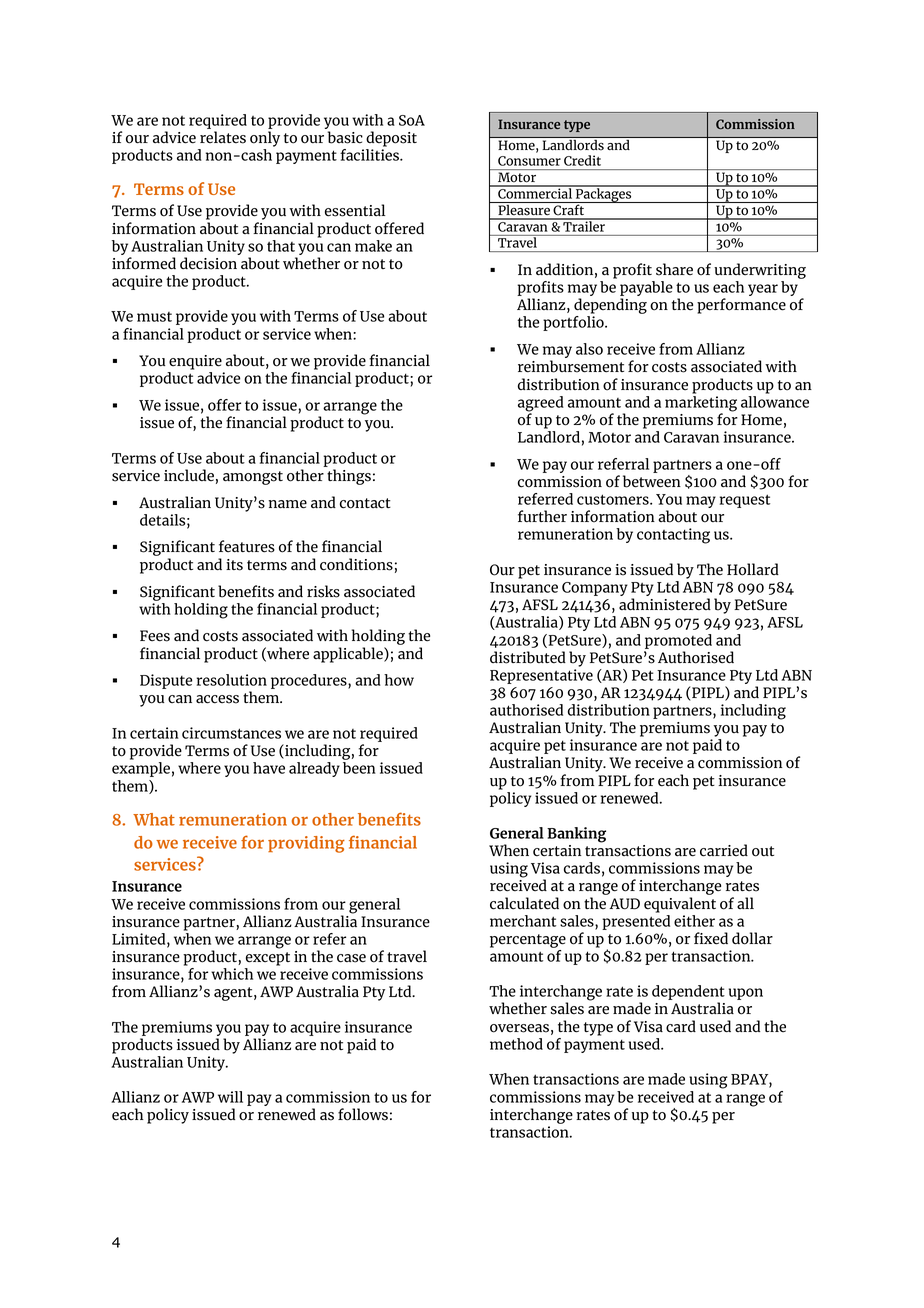 The width and height of the screenshot is (924, 1308). Describe the element at coordinates (541, 405) in the screenshot. I see `agreed` at that location.
